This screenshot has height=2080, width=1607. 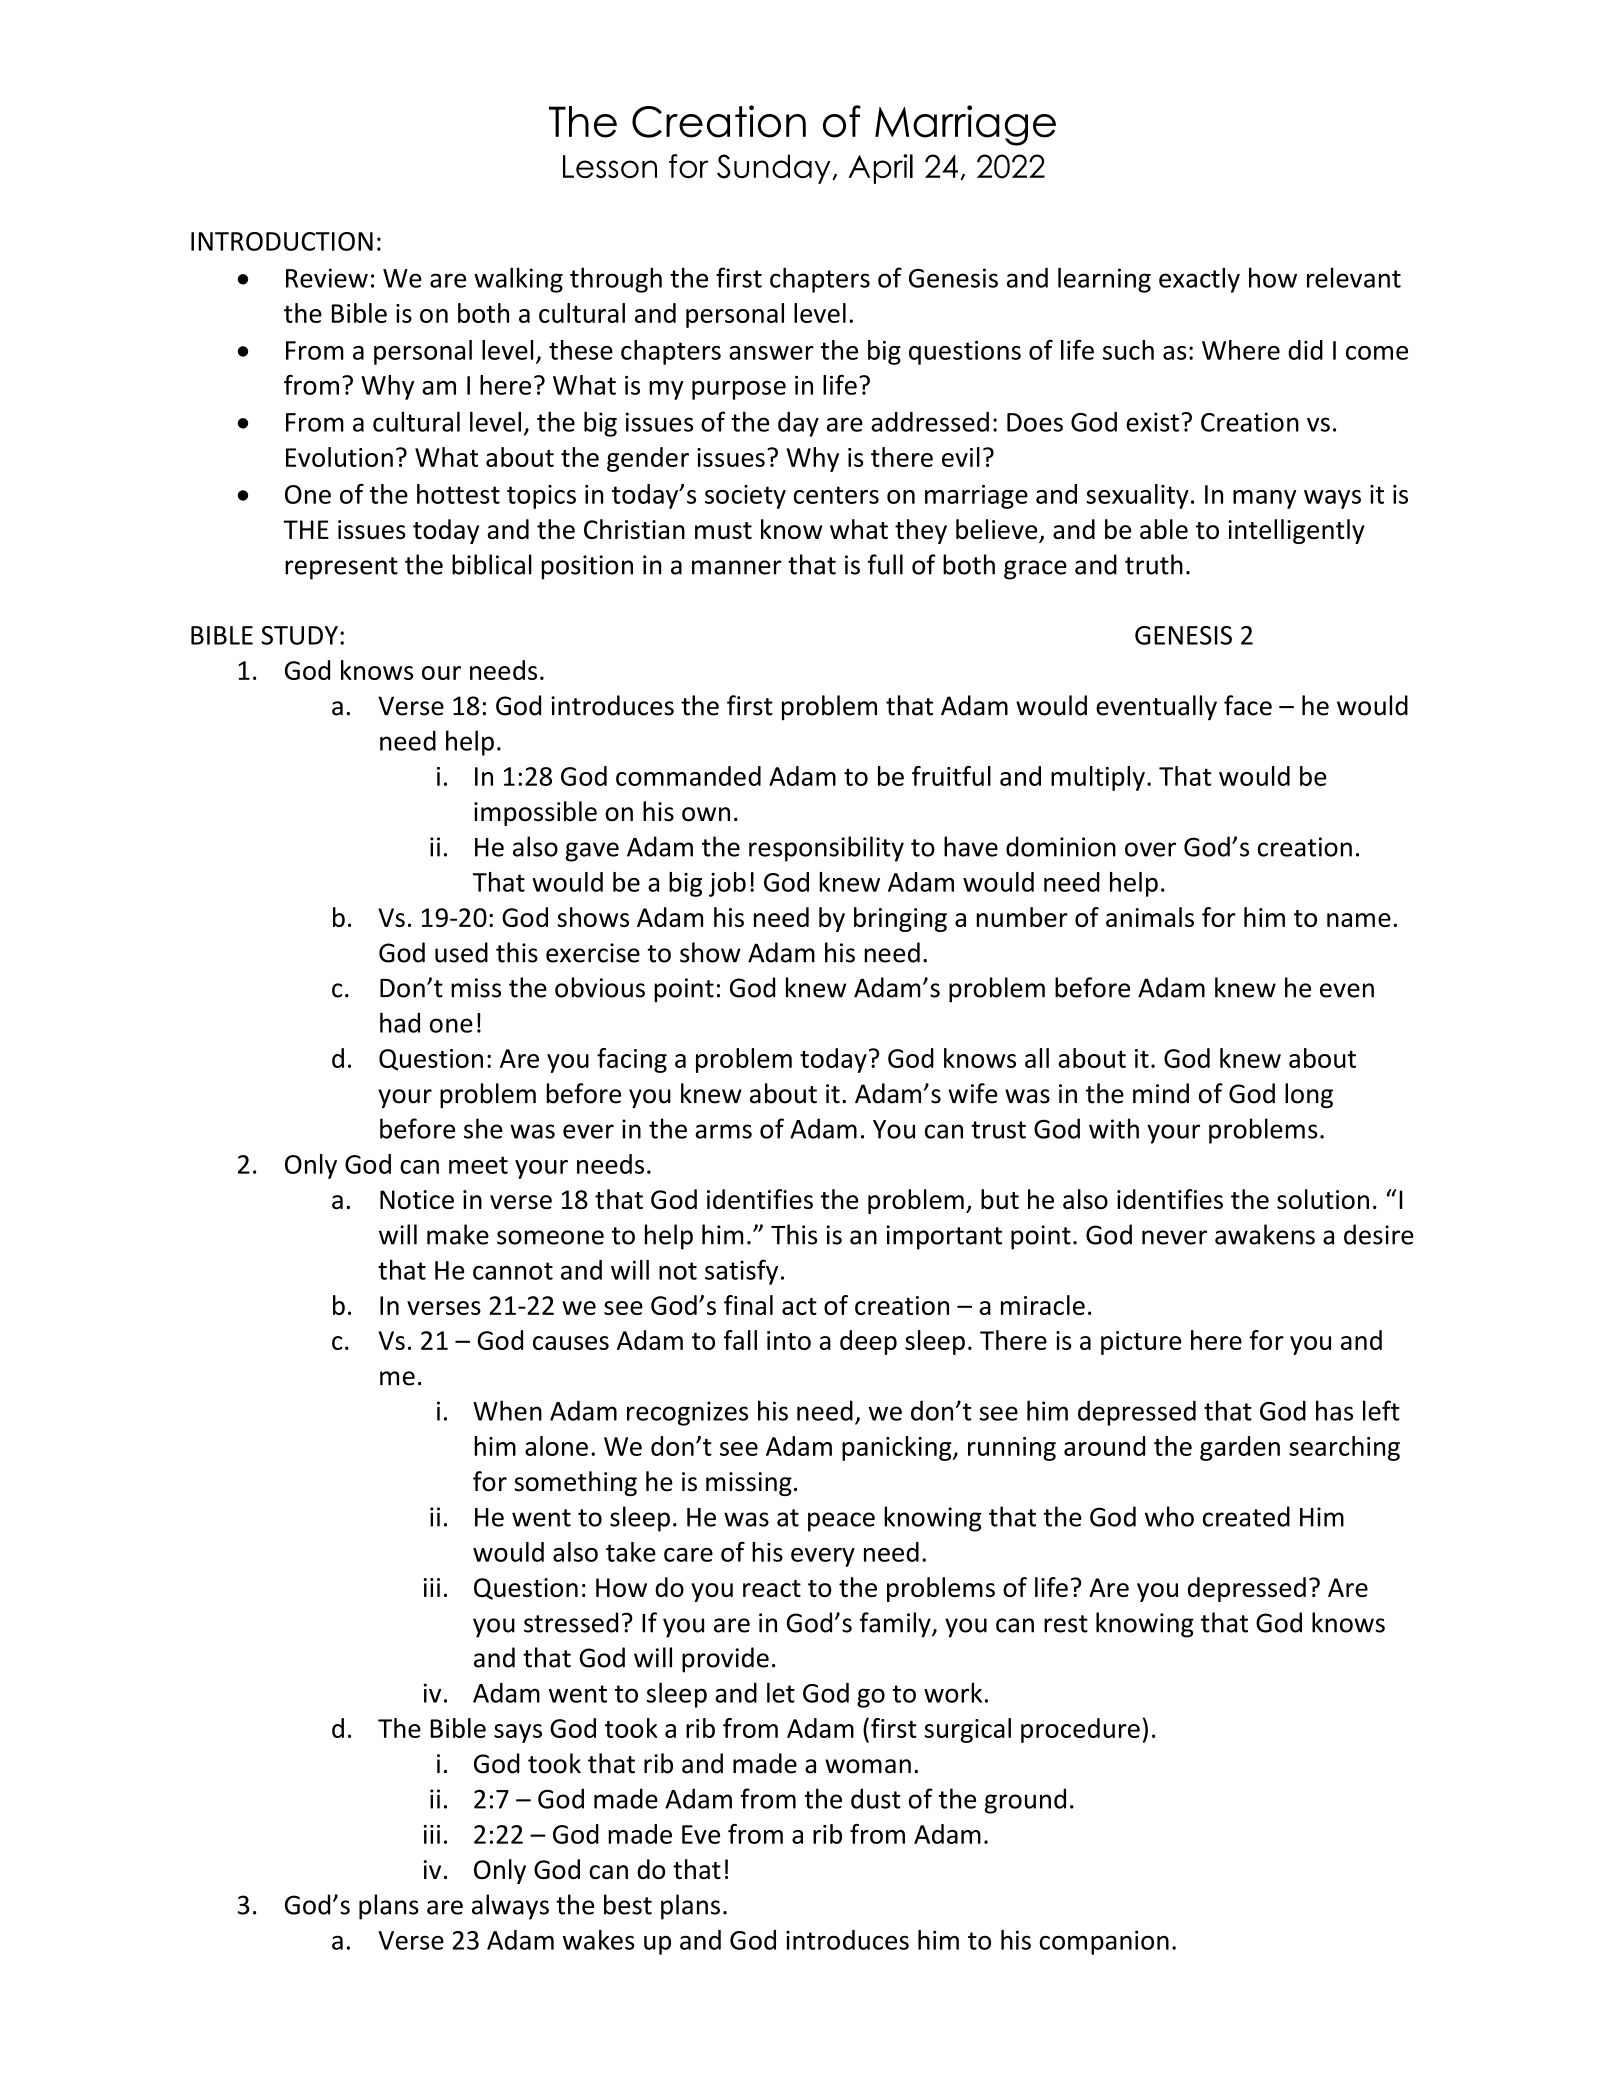 I want to click on exactly, so click(x=1199, y=280).
